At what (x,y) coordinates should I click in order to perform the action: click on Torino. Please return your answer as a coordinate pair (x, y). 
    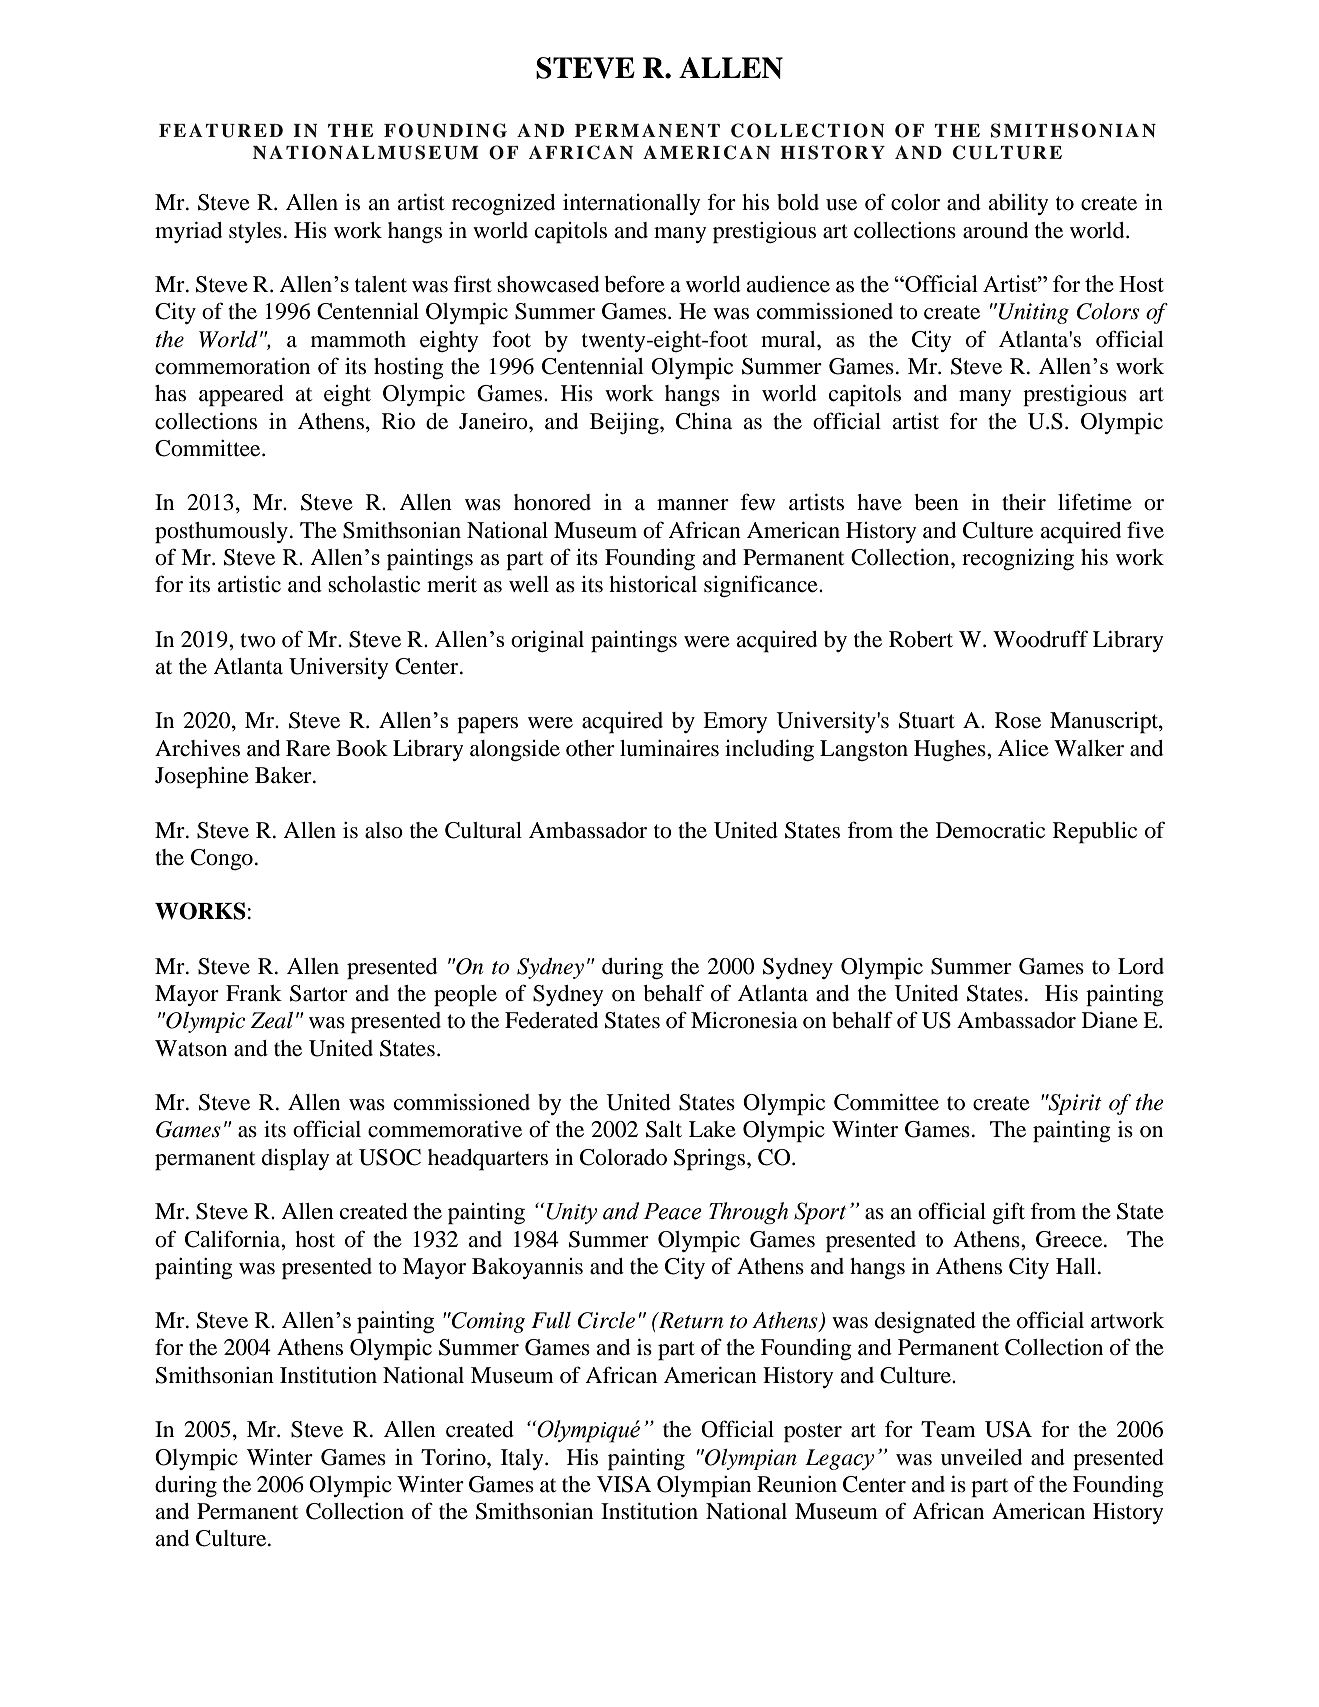
    Looking at the image, I should click on (454, 1457).
